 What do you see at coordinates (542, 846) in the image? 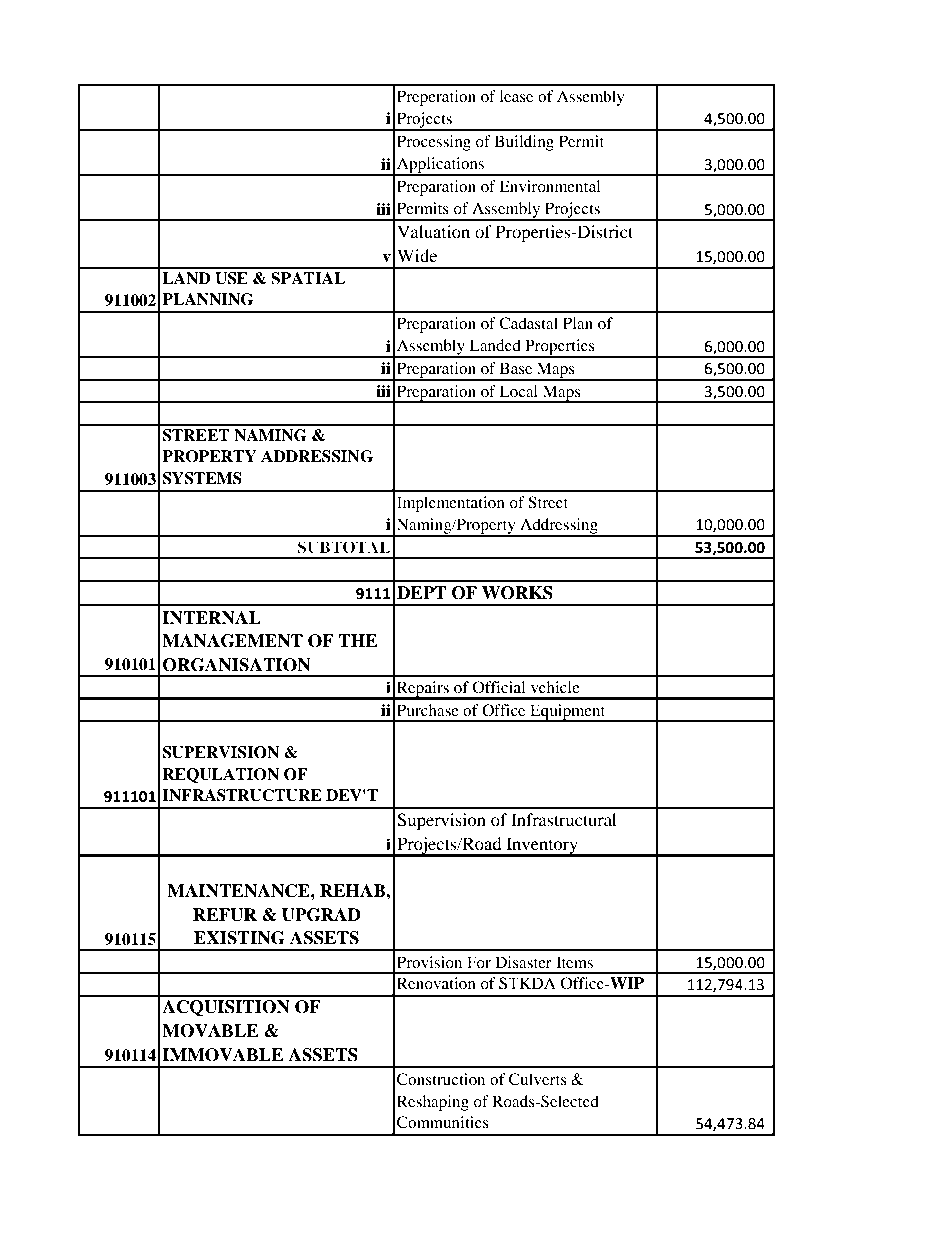
I see `Inventory` at bounding box center [542, 846].
